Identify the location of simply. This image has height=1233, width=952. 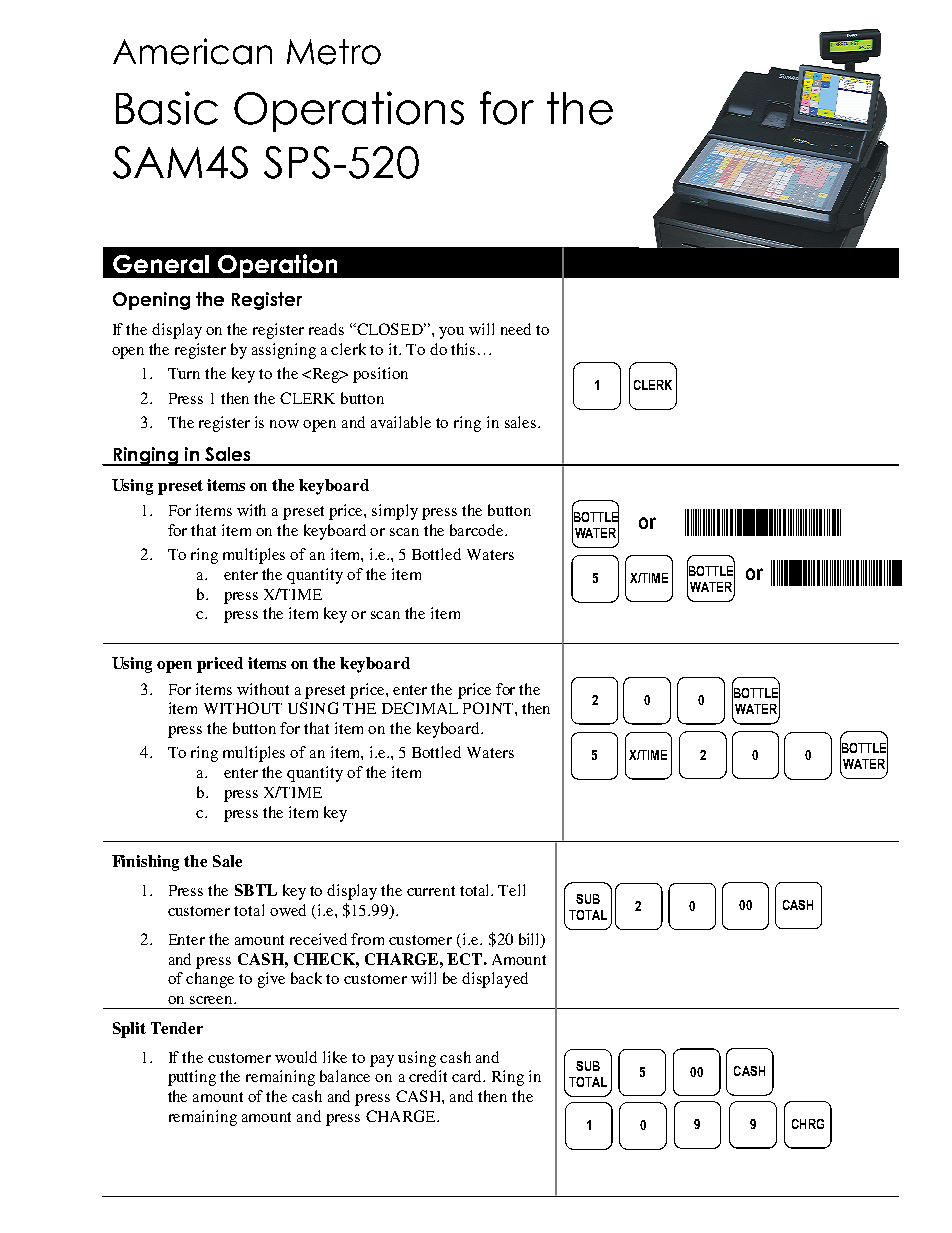
(395, 512).
